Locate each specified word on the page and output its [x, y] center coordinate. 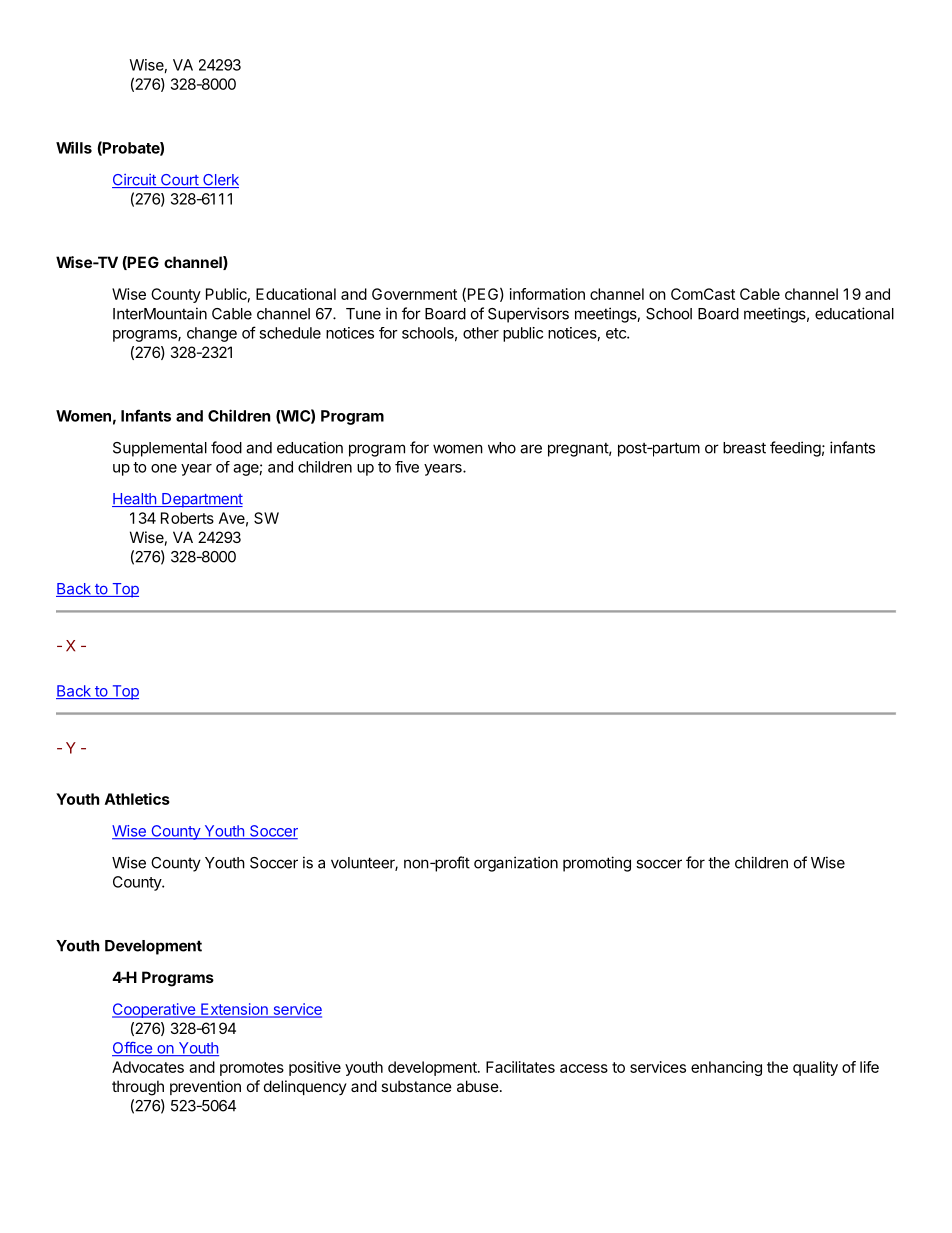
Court [179, 181]
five [407, 467]
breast [744, 448]
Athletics [137, 799]
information [547, 294]
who [502, 448]
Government [414, 294]
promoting [597, 864]
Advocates [148, 1067]
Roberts [187, 518]
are [531, 449]
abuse [478, 1086]
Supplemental [160, 449]
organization [516, 864]
